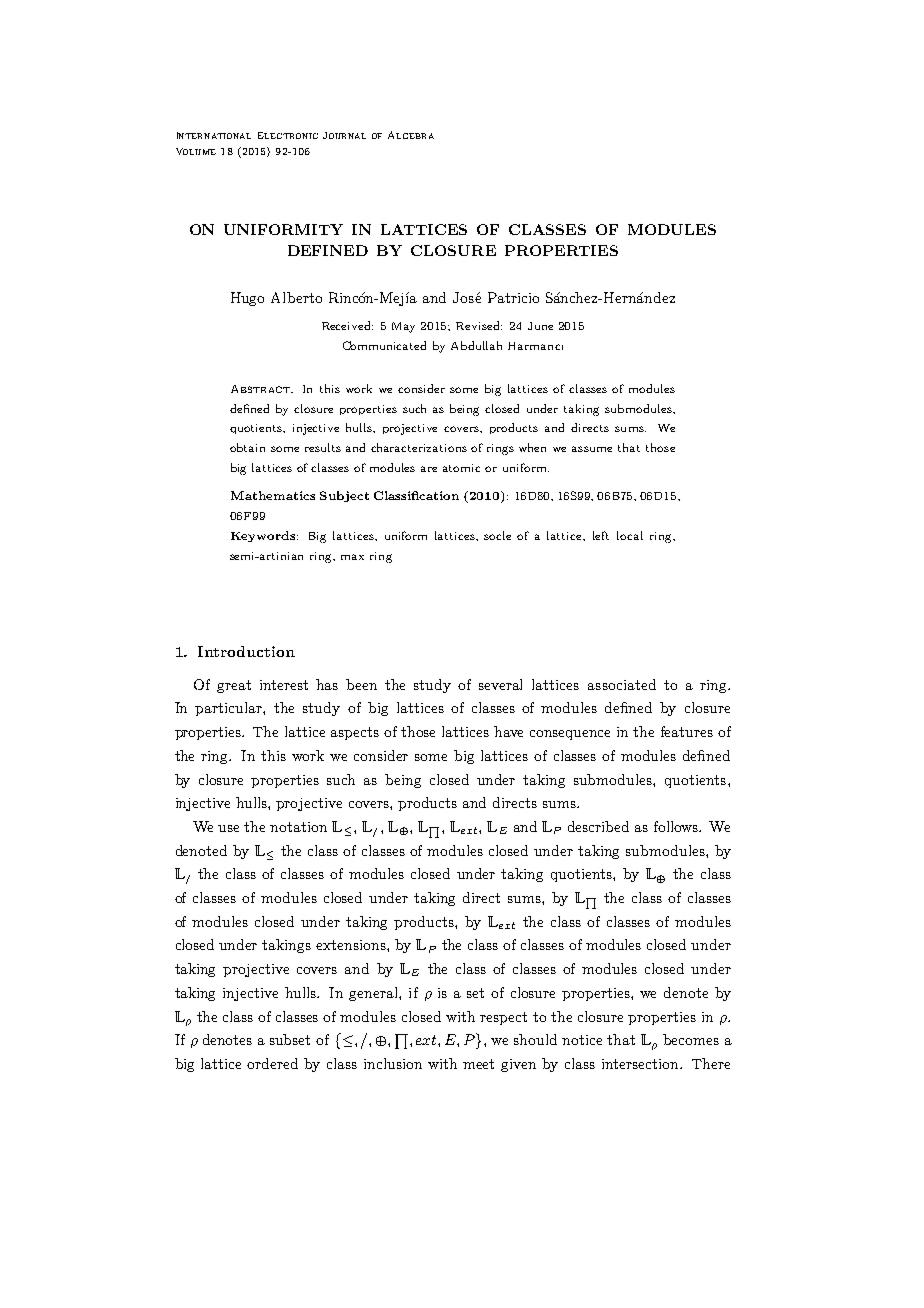  I want to click on Journal, so click(344, 135).
